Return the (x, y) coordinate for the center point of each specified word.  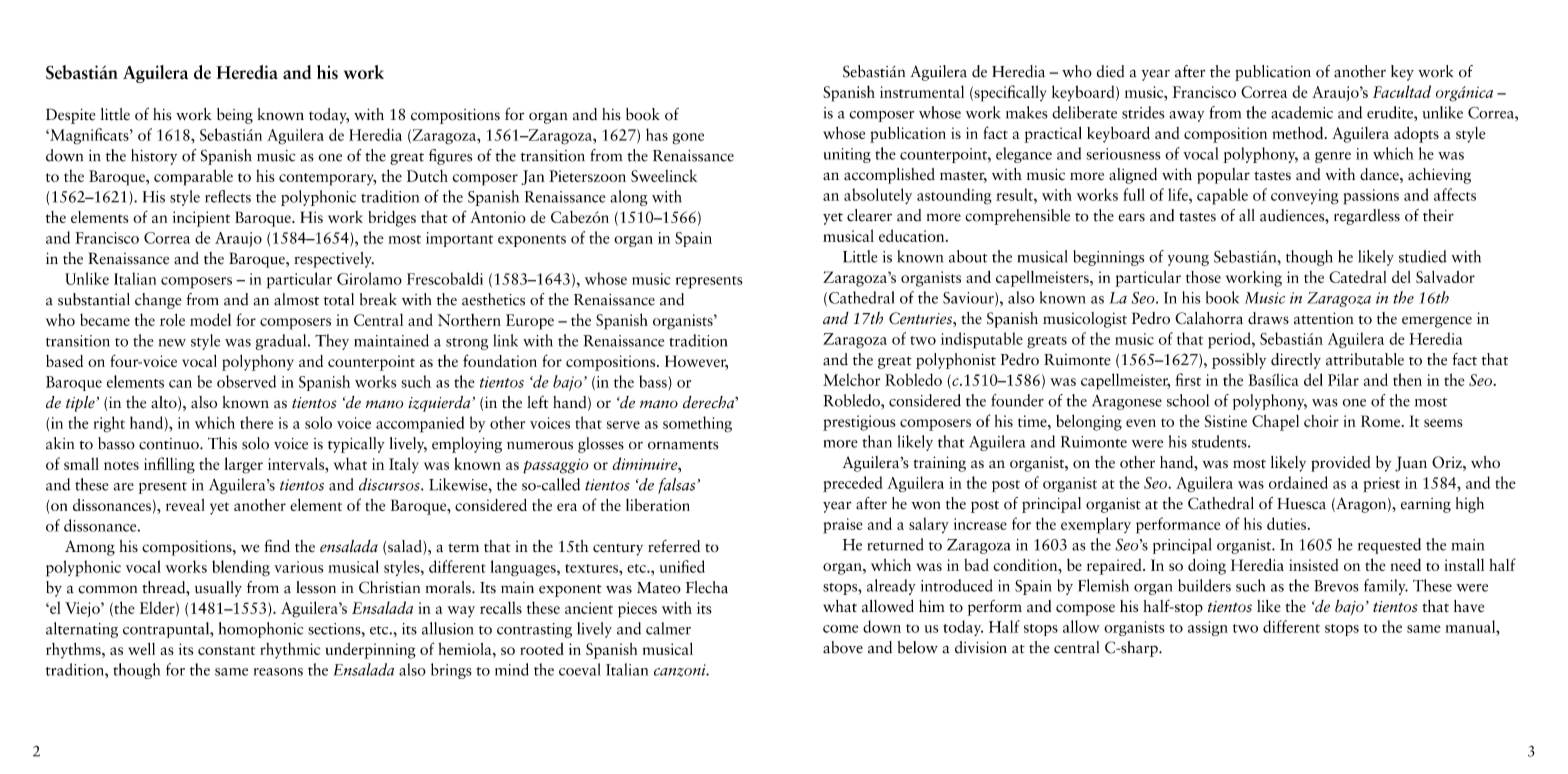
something (697, 424)
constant (226, 650)
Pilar (1343, 379)
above (843, 647)
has (657, 134)
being (235, 116)
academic (1302, 112)
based (64, 361)
